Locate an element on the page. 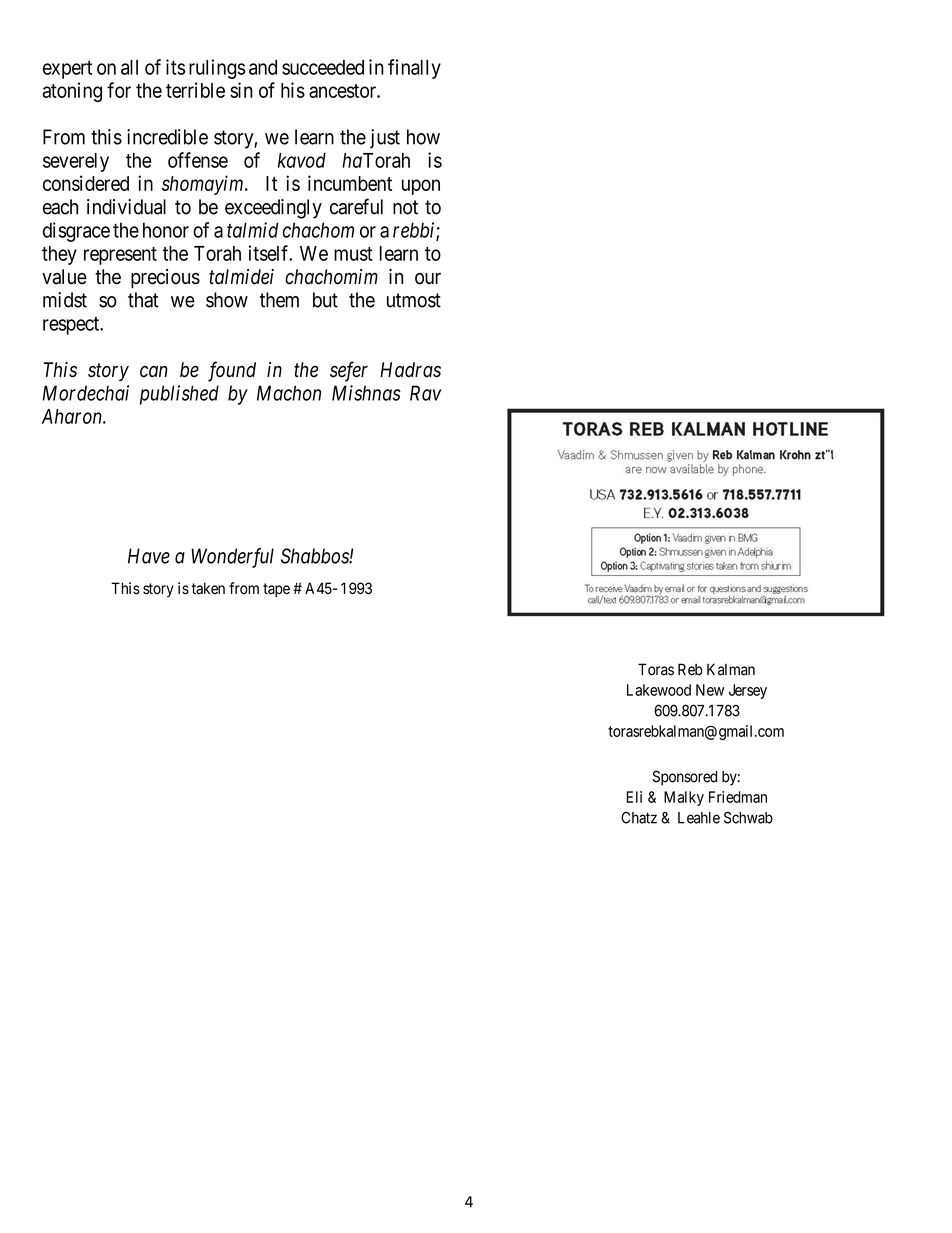 This image has height=1233, width=952. Sponsored is located at coordinates (684, 778).
